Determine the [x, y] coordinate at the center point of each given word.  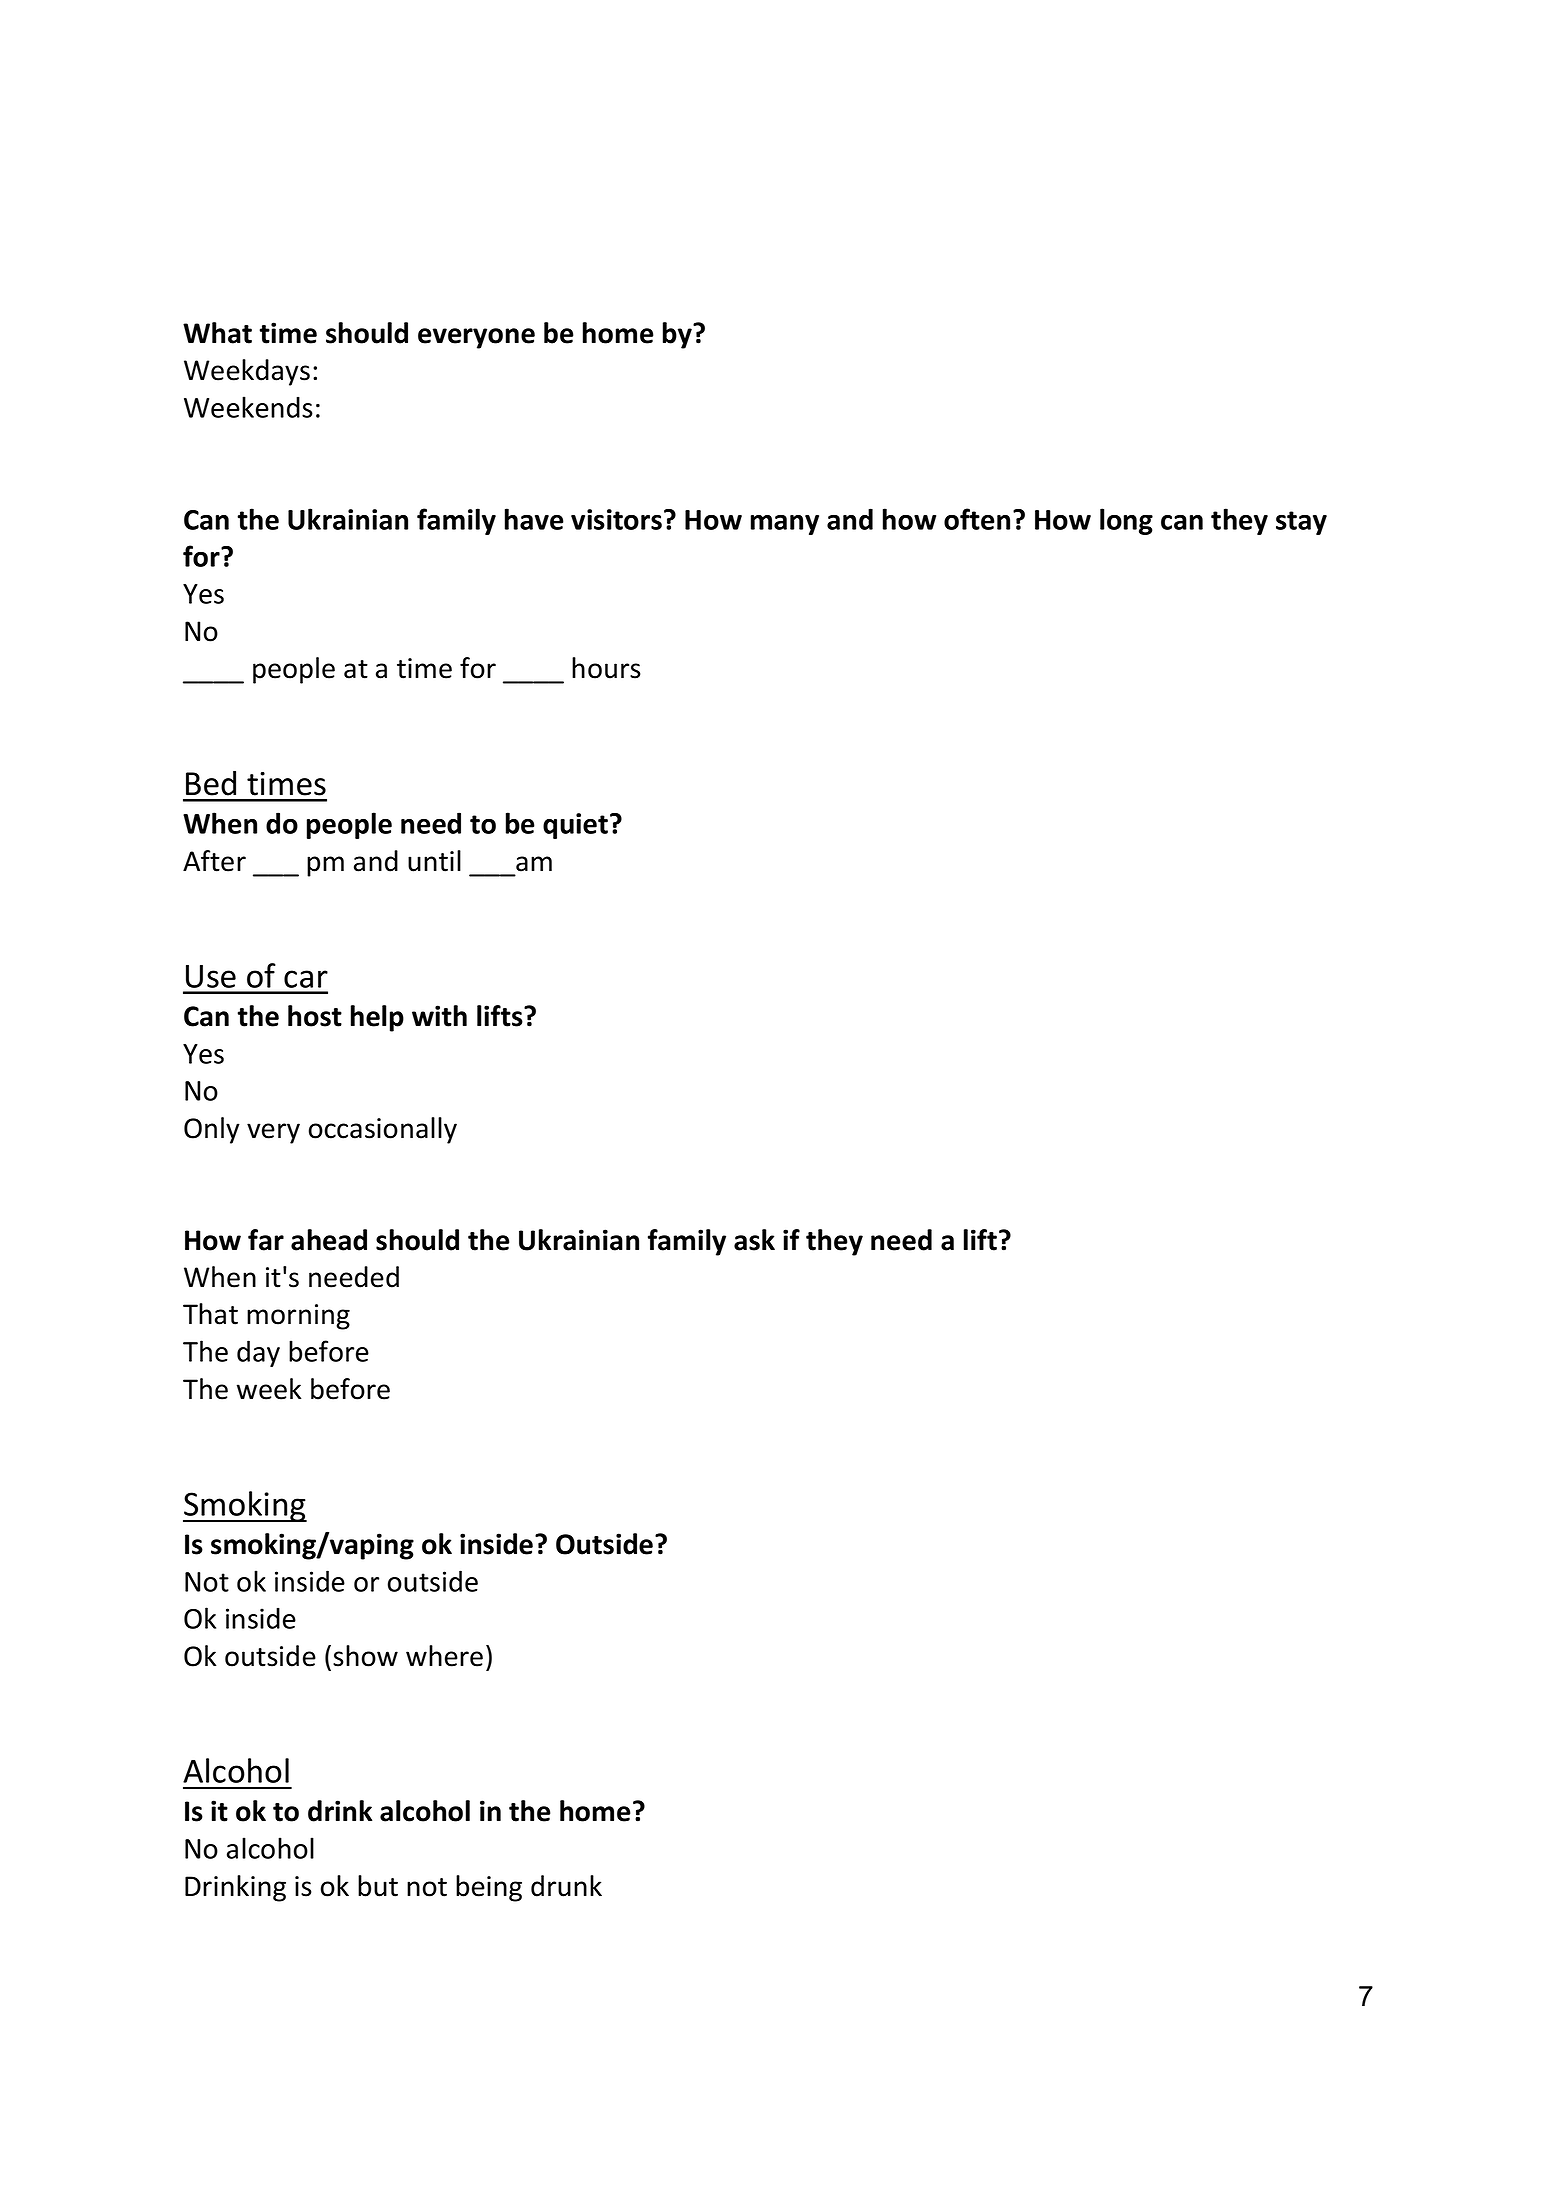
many [785, 525]
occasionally [383, 1130]
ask [754, 1240]
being [489, 1888]
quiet [575, 826]
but [378, 1886]
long [1126, 521]
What [217, 333]
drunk [566, 1886]
